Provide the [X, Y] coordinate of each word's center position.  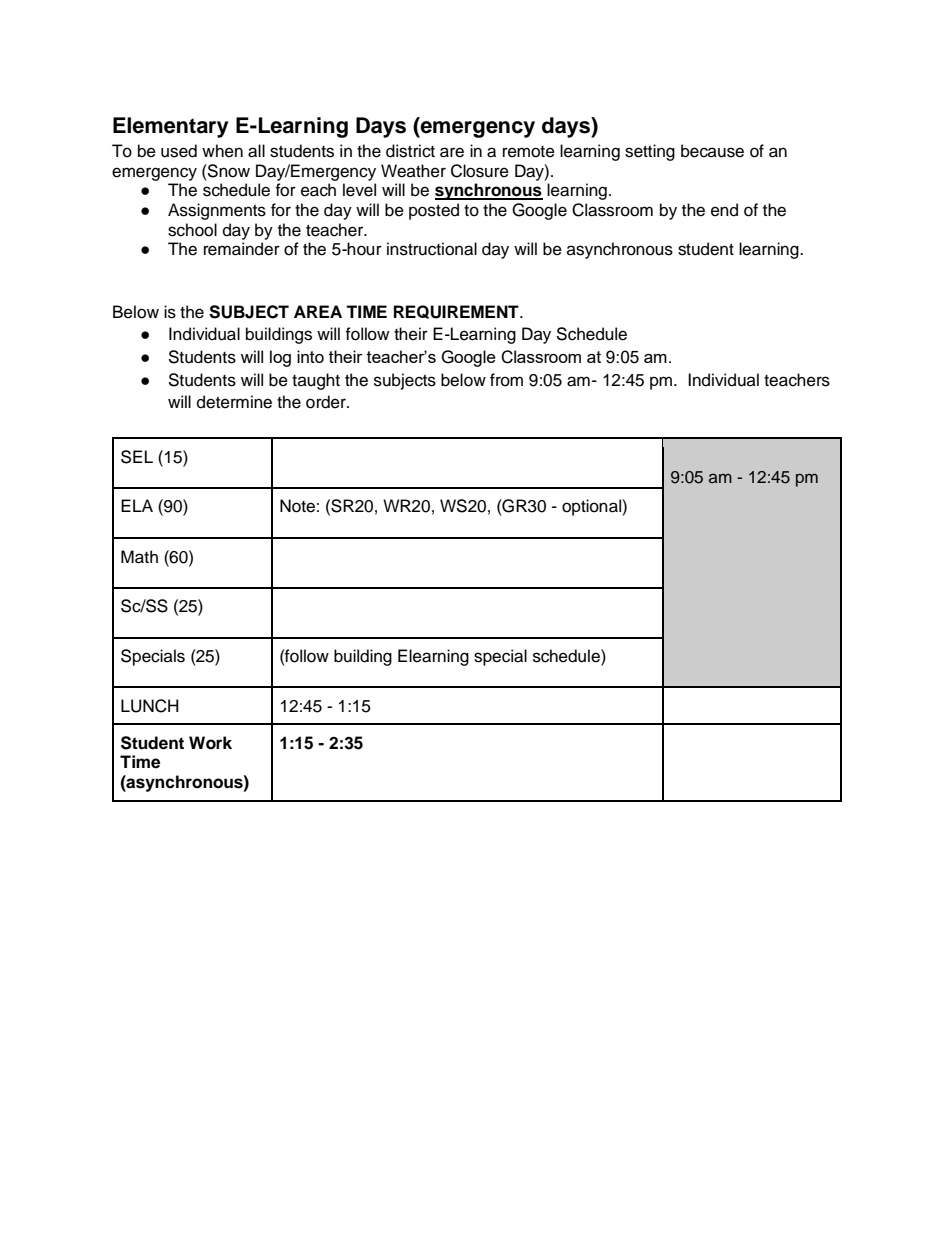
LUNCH [150, 706]
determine [234, 402]
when [222, 151]
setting [650, 152]
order [327, 402]
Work [210, 743]
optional [592, 507]
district [410, 151]
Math [139, 557]
